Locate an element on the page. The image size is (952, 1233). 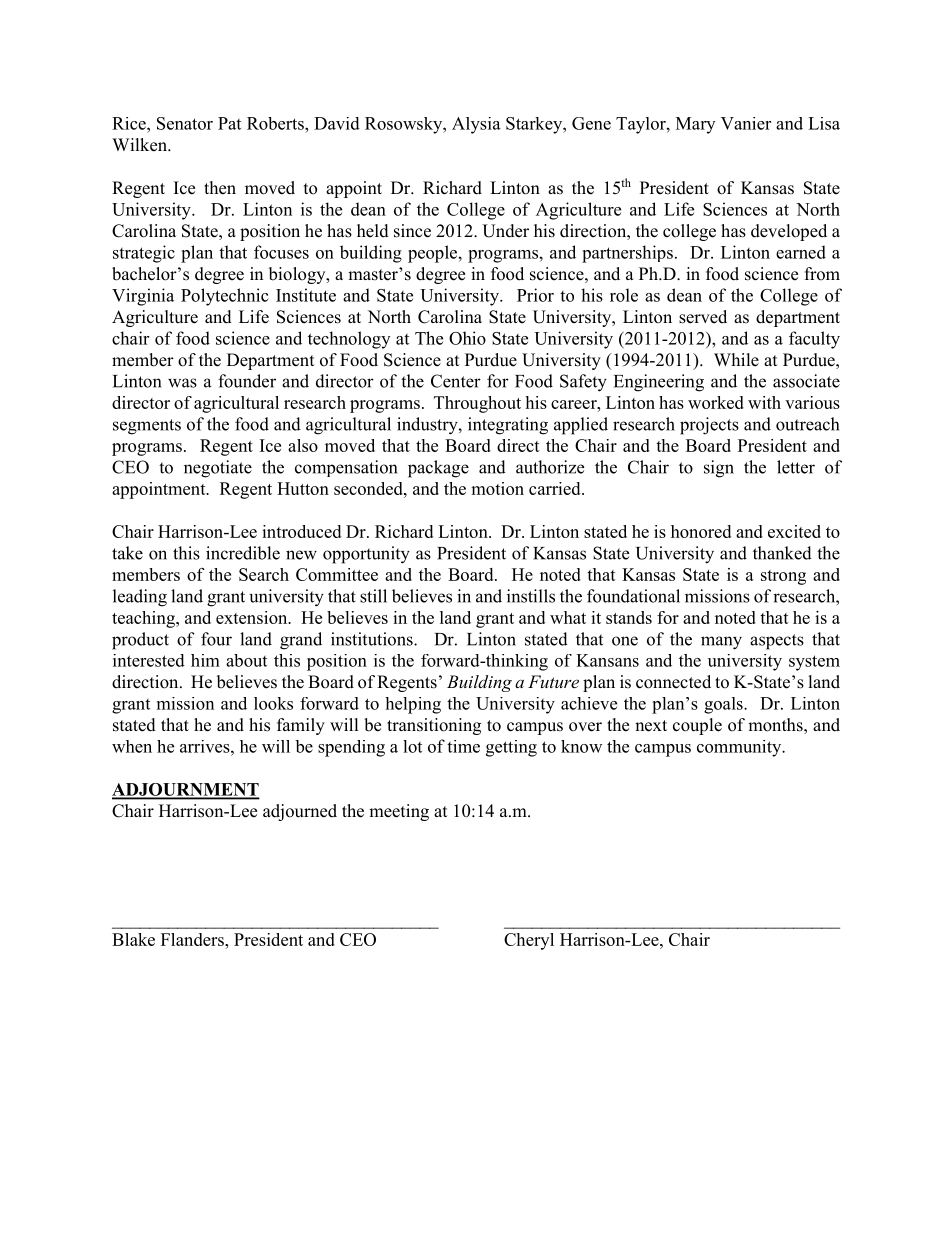
Prior is located at coordinates (535, 295).
